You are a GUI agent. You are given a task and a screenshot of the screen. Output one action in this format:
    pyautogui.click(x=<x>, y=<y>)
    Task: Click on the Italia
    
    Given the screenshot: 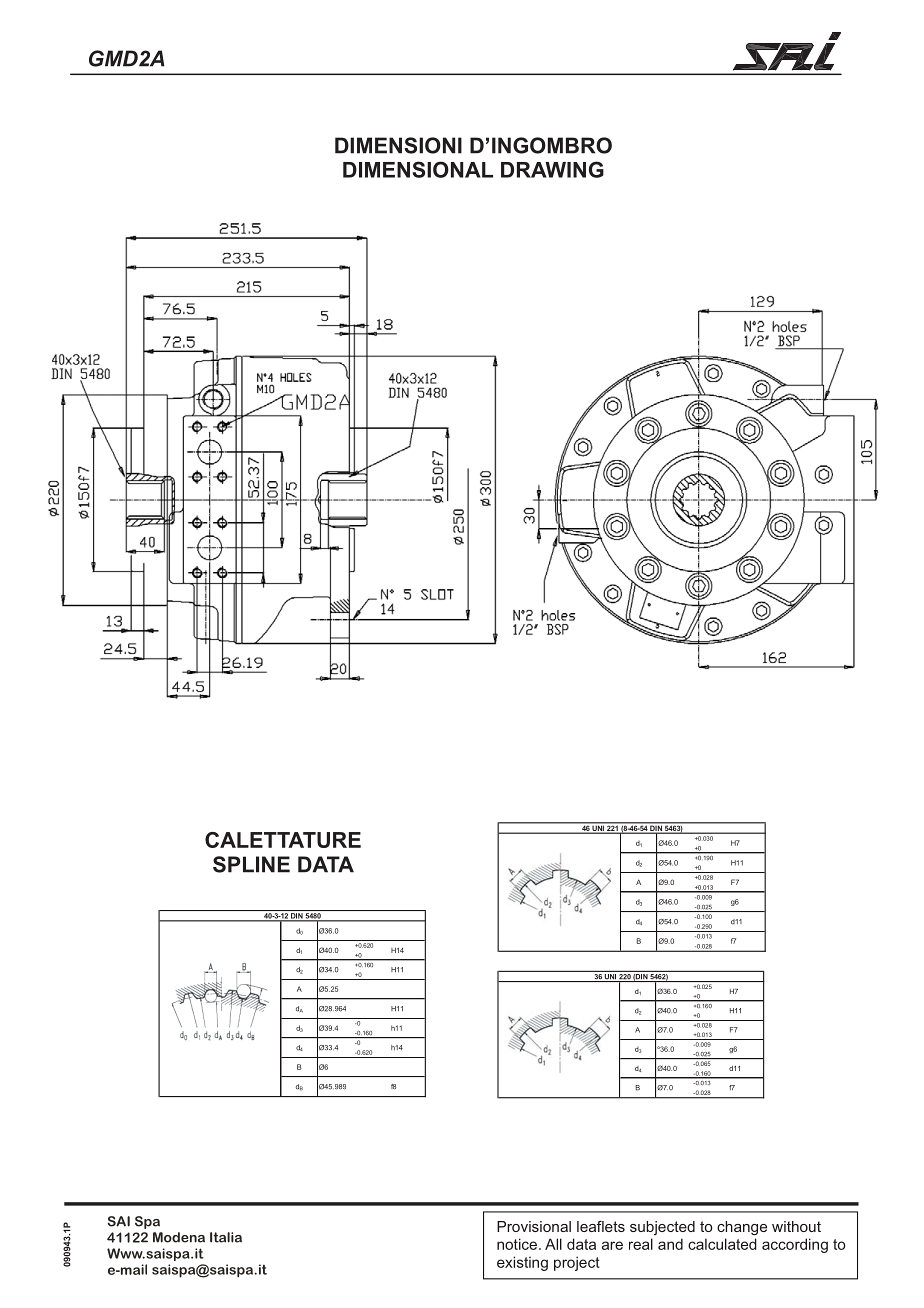 What is the action you would take?
    pyautogui.click(x=226, y=1237)
